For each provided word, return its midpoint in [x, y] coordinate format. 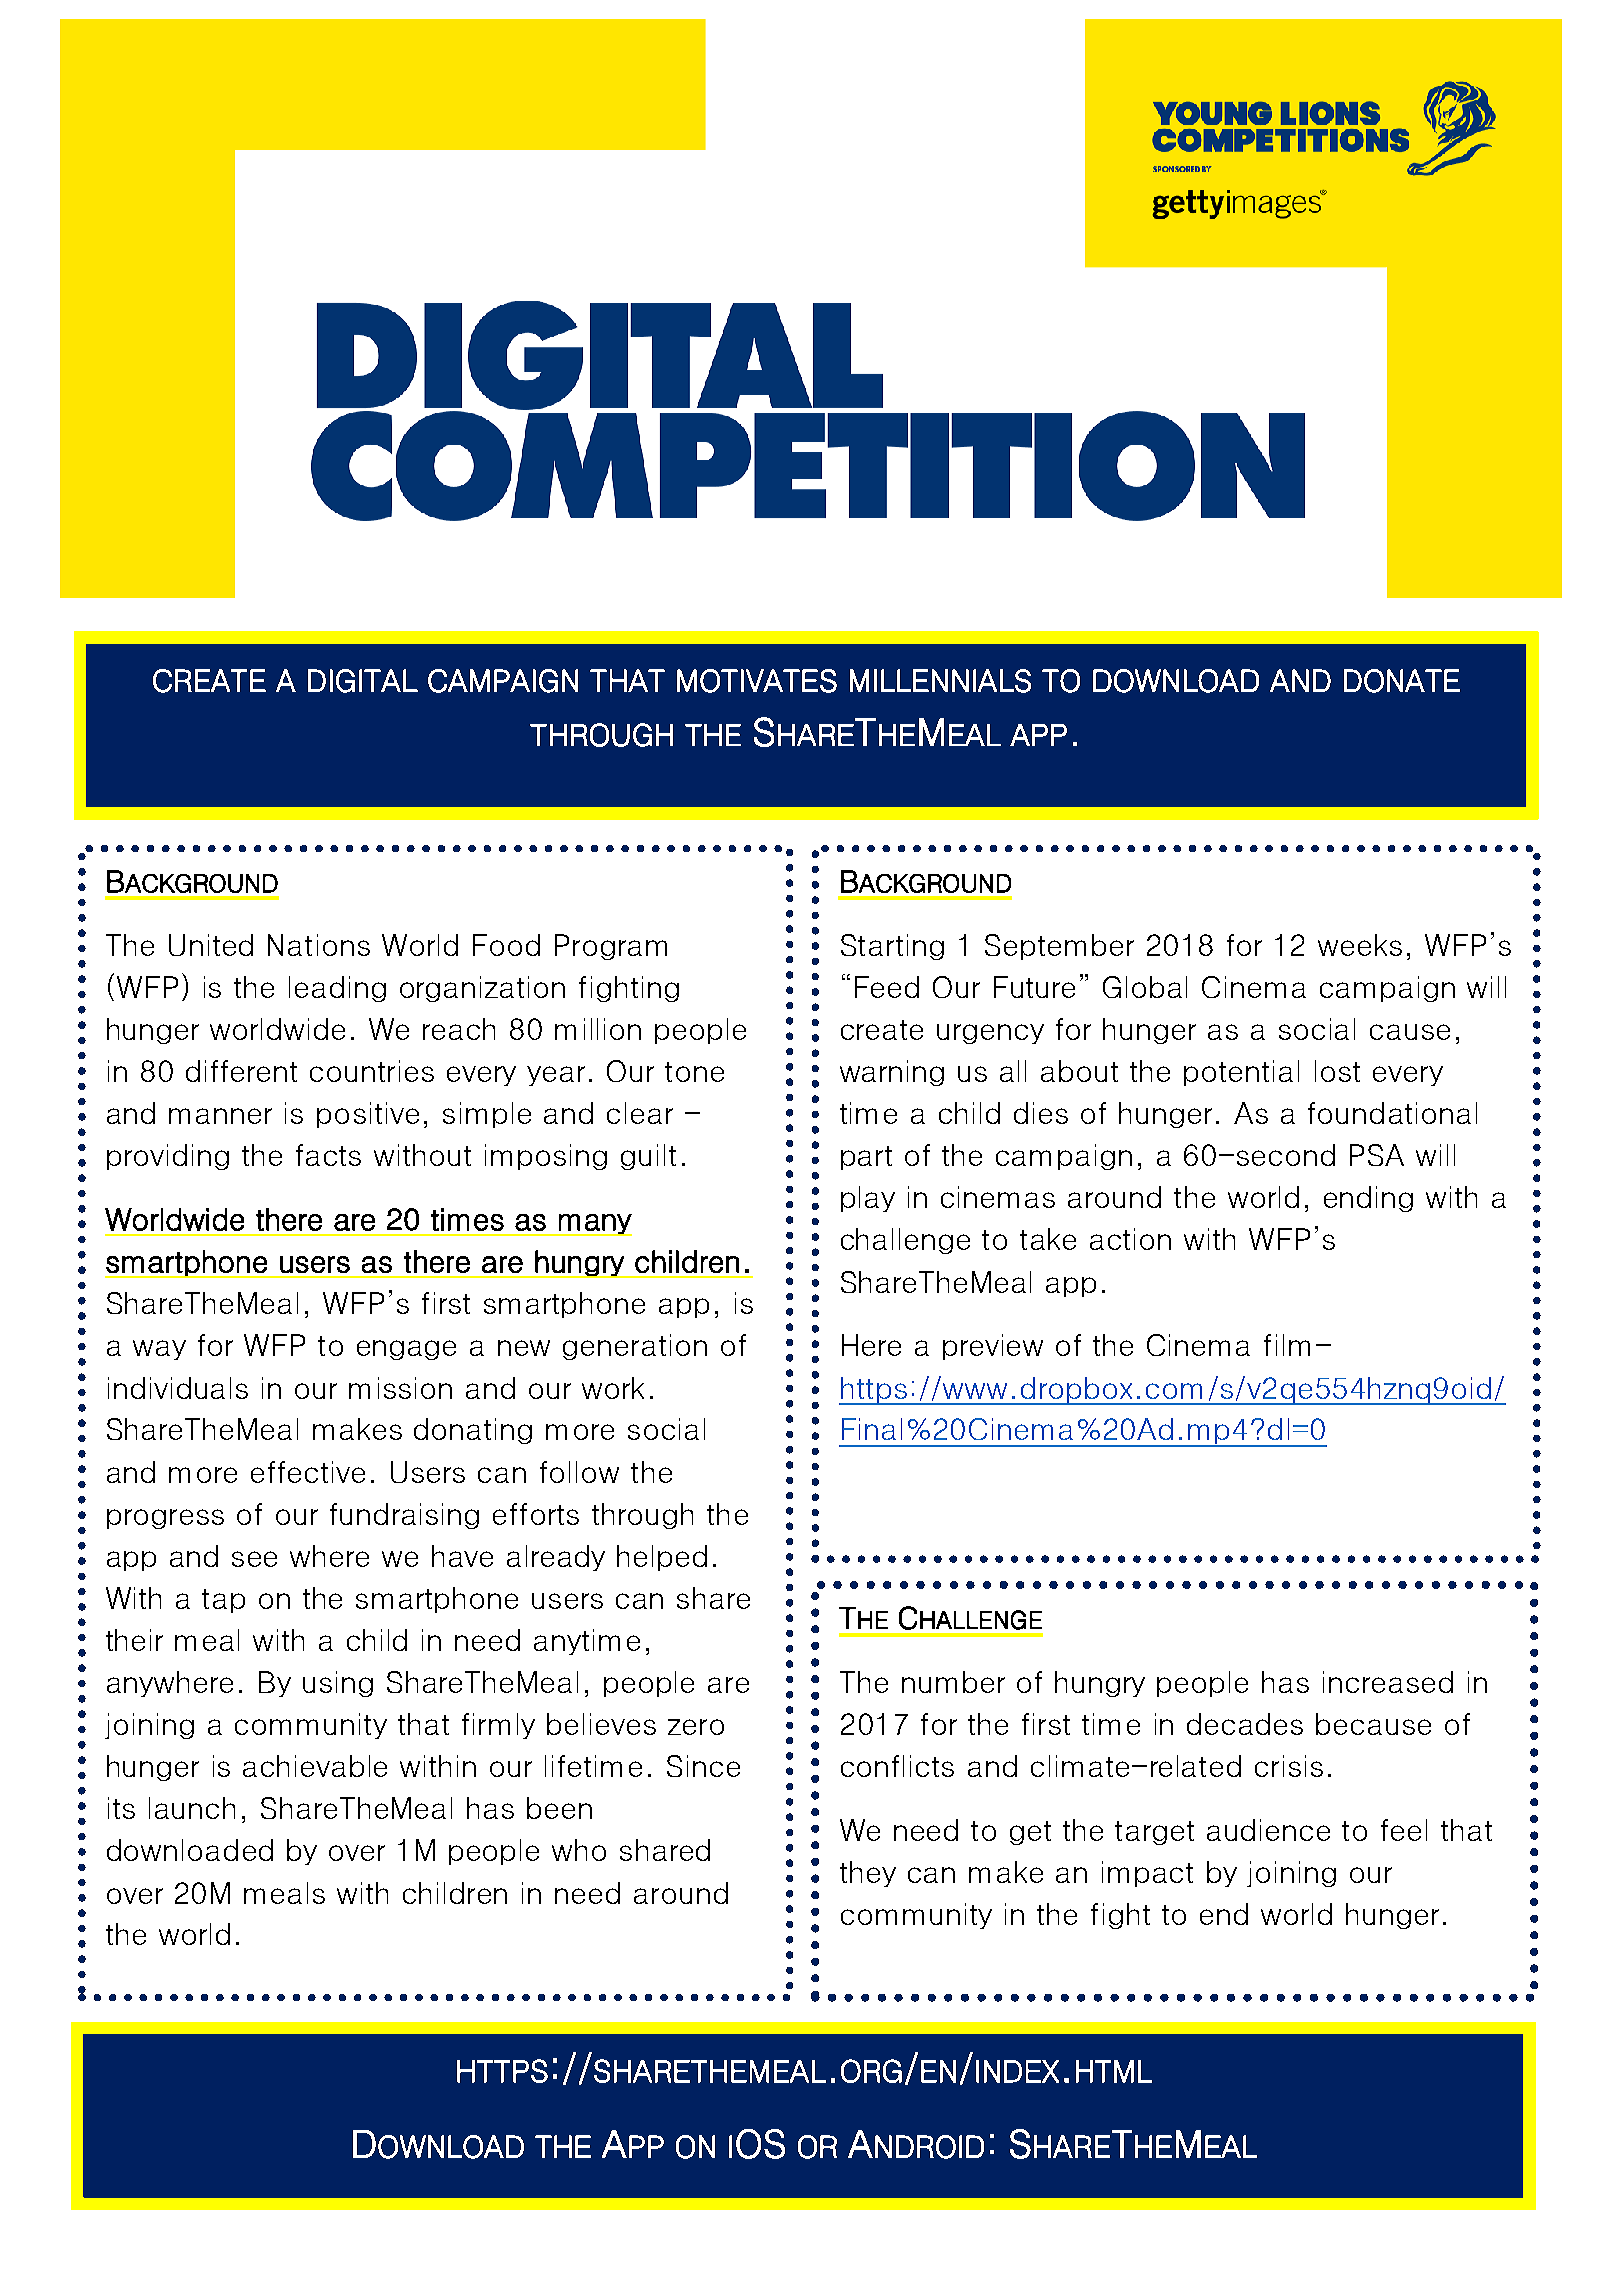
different [241, 1071]
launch [192, 1808]
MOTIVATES [757, 681]
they [868, 1874]
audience [1268, 1830]
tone [694, 1072]
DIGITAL [363, 681]
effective [308, 1472]
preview [993, 1347]
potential [1241, 1073]
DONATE [1402, 681]
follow [579, 1472]
